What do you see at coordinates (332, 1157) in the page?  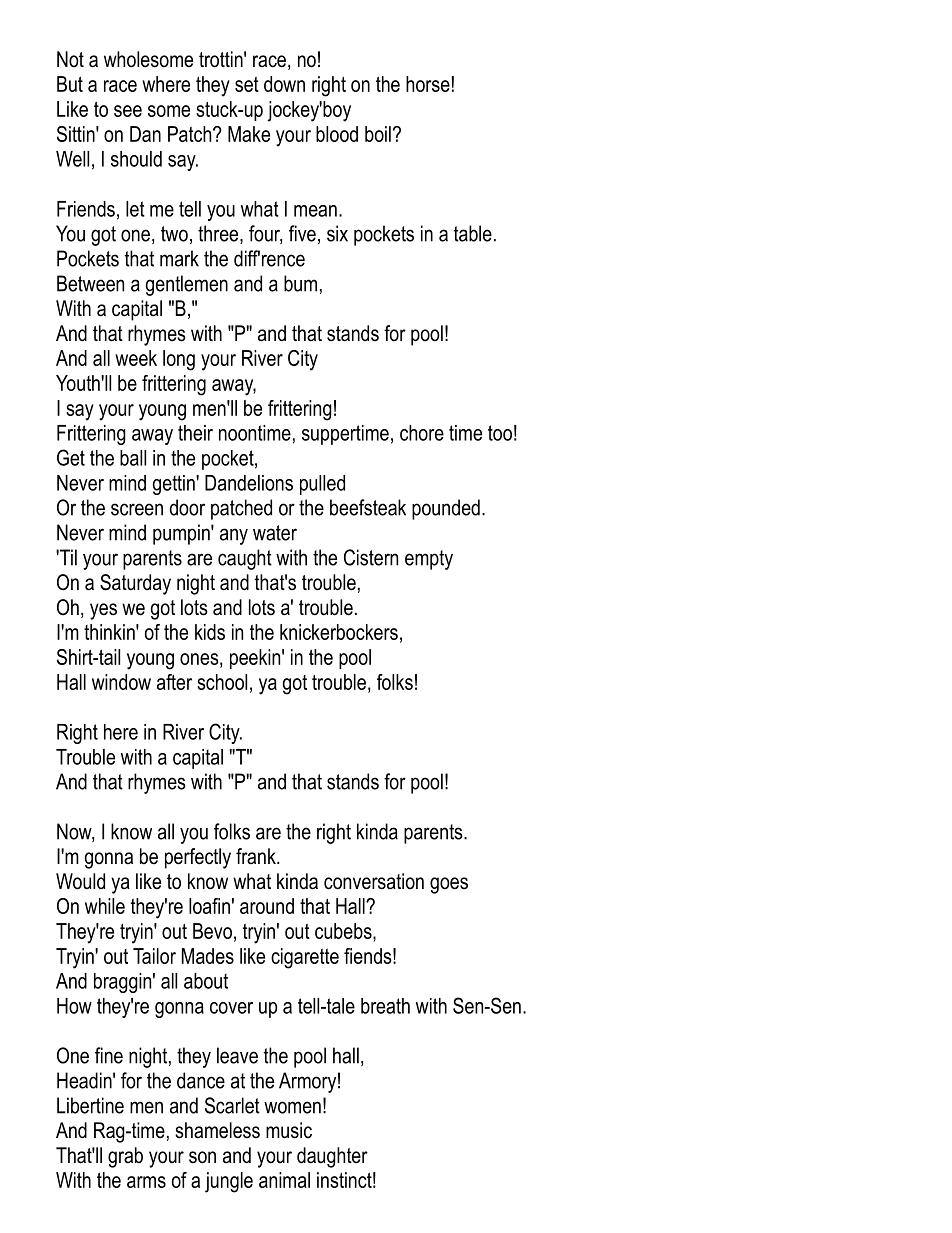 I see `daughter` at bounding box center [332, 1157].
